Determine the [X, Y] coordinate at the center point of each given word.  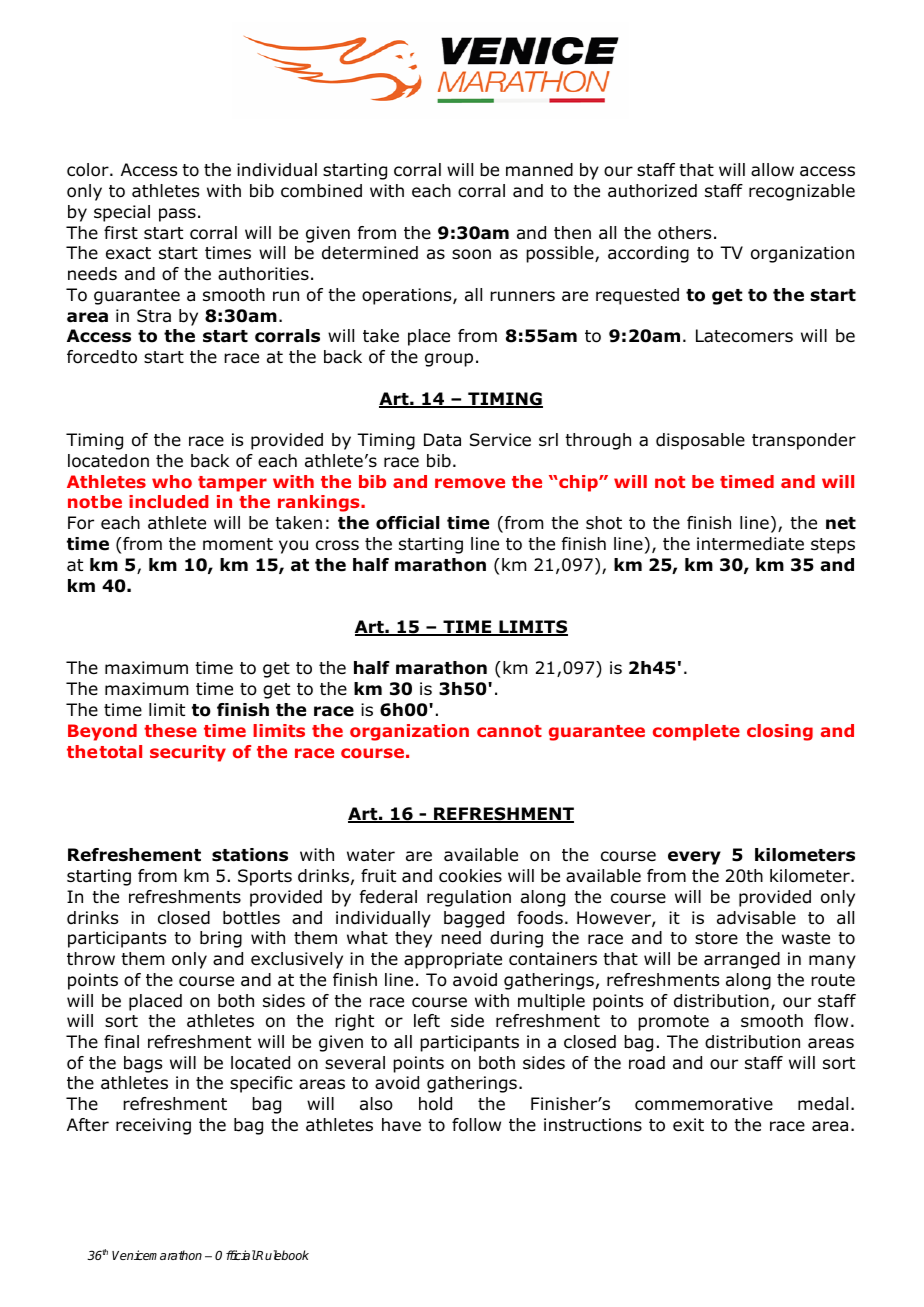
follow [476, 1125]
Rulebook [282, 1255]
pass [177, 215]
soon [471, 254]
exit [688, 1124]
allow [772, 170]
